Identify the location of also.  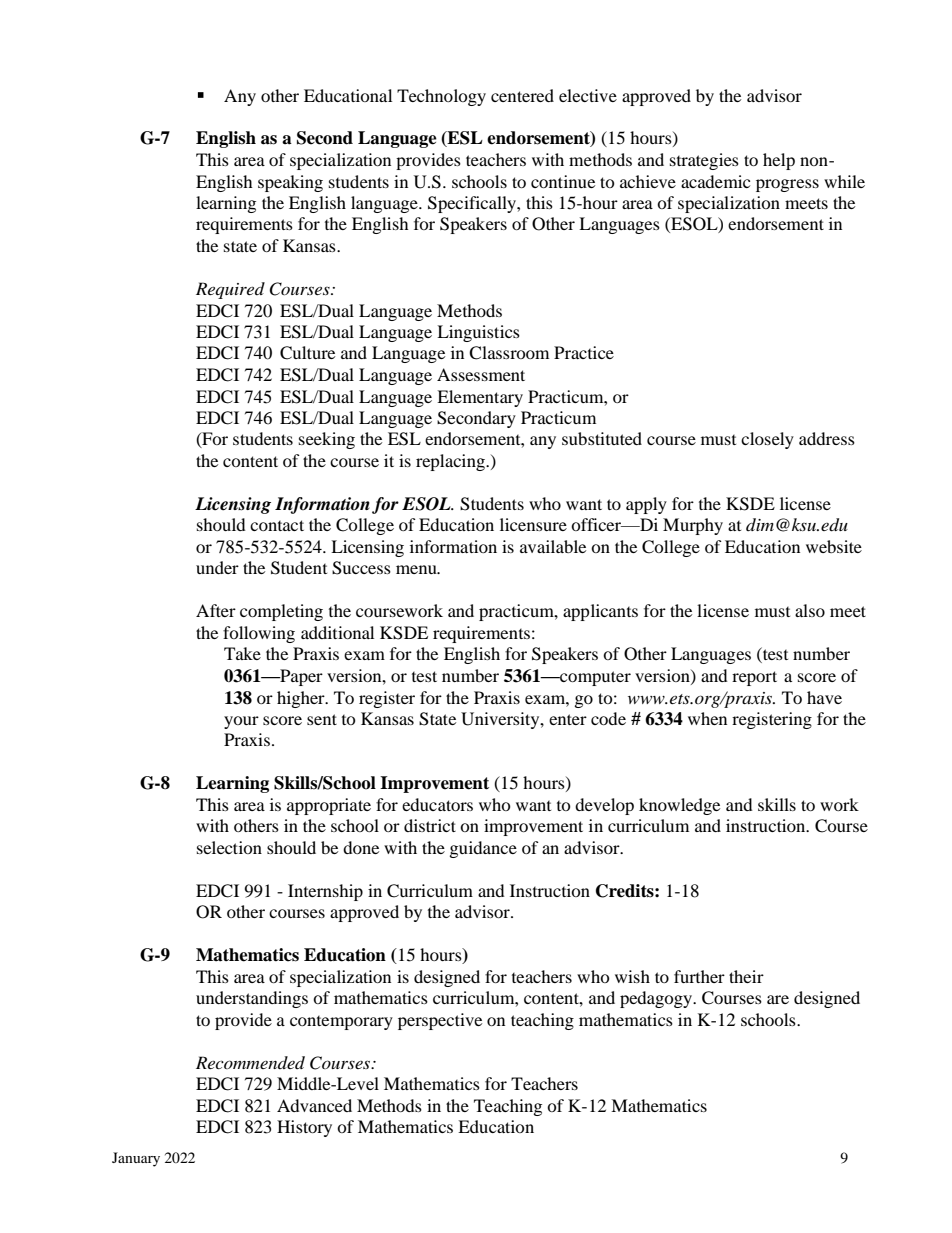
(810, 610).
